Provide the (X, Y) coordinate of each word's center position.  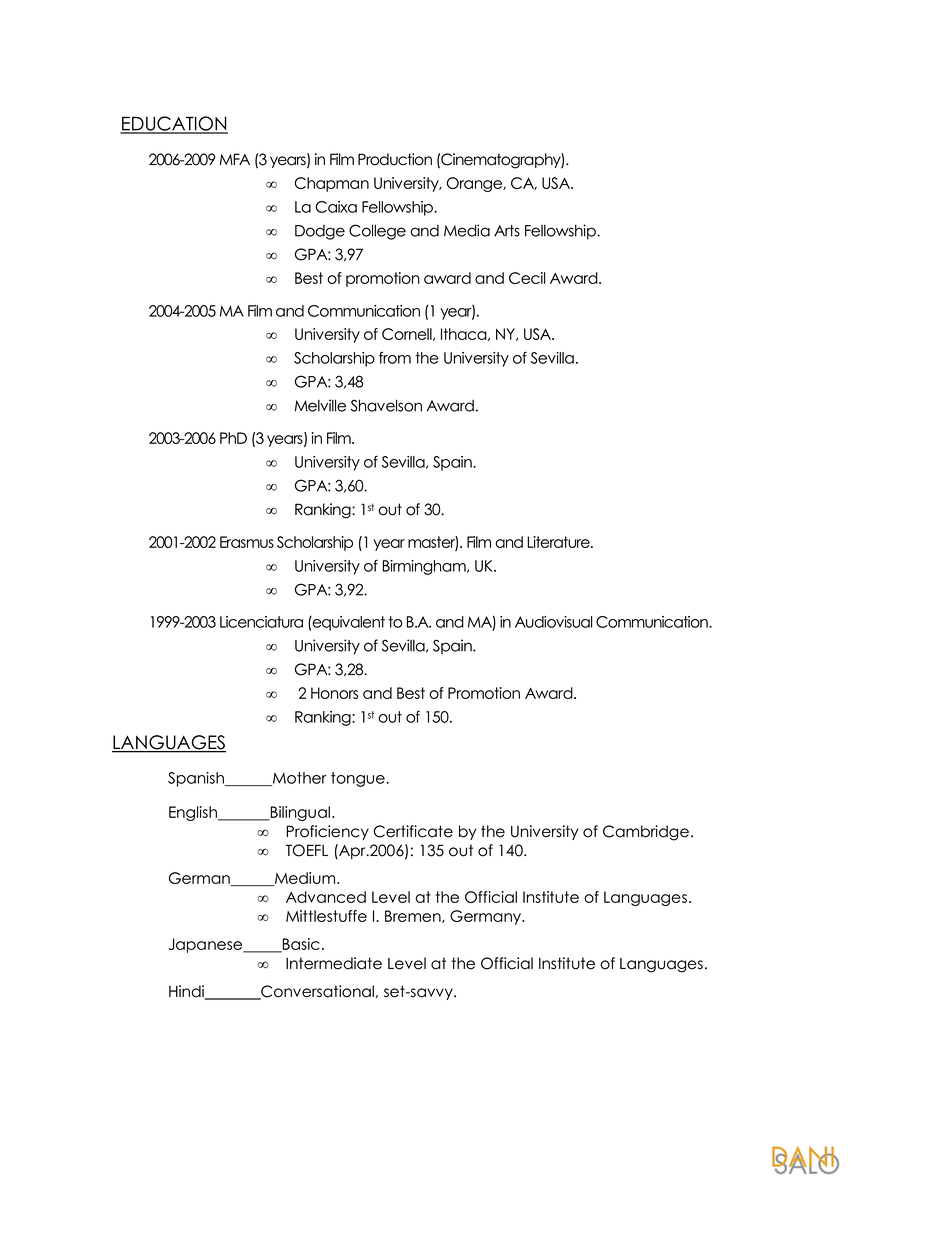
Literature (559, 542)
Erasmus (247, 542)
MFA (235, 159)
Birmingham (425, 567)
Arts (507, 231)
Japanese (207, 945)
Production (395, 159)
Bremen (414, 916)
